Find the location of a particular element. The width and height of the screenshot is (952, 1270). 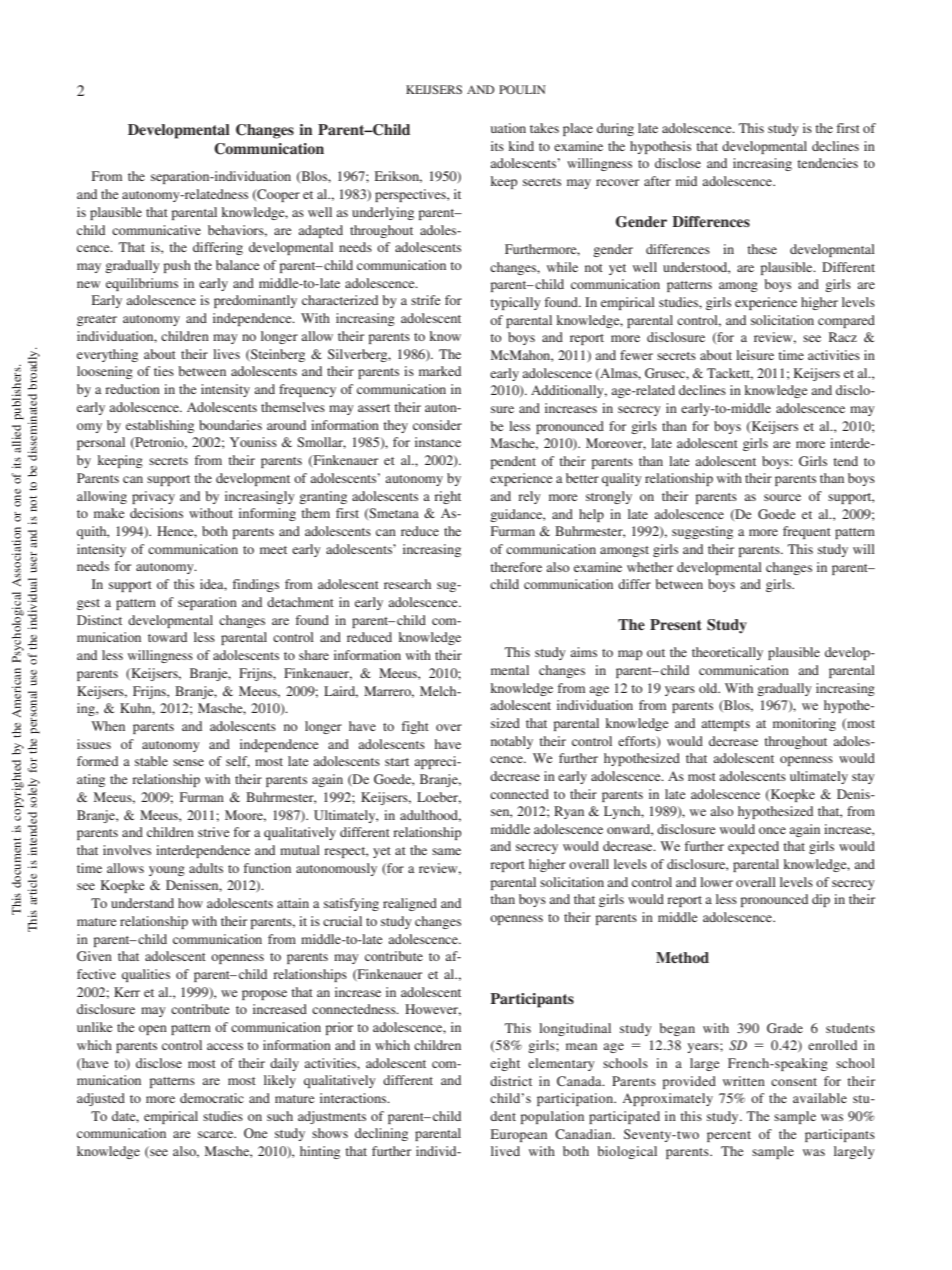

communicative is located at coordinates (156, 230).
